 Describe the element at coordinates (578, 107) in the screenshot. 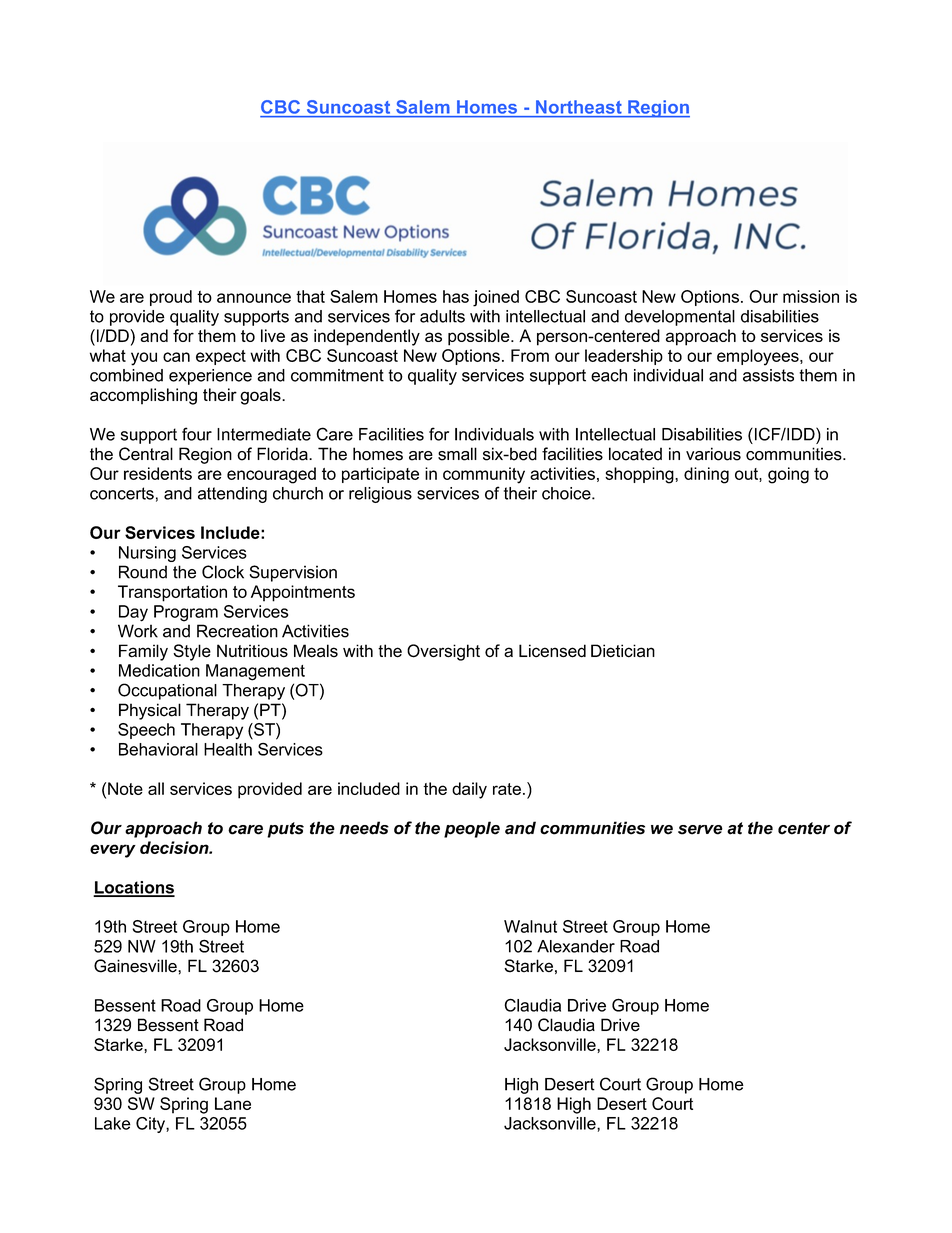

I see `Northeast` at that location.
